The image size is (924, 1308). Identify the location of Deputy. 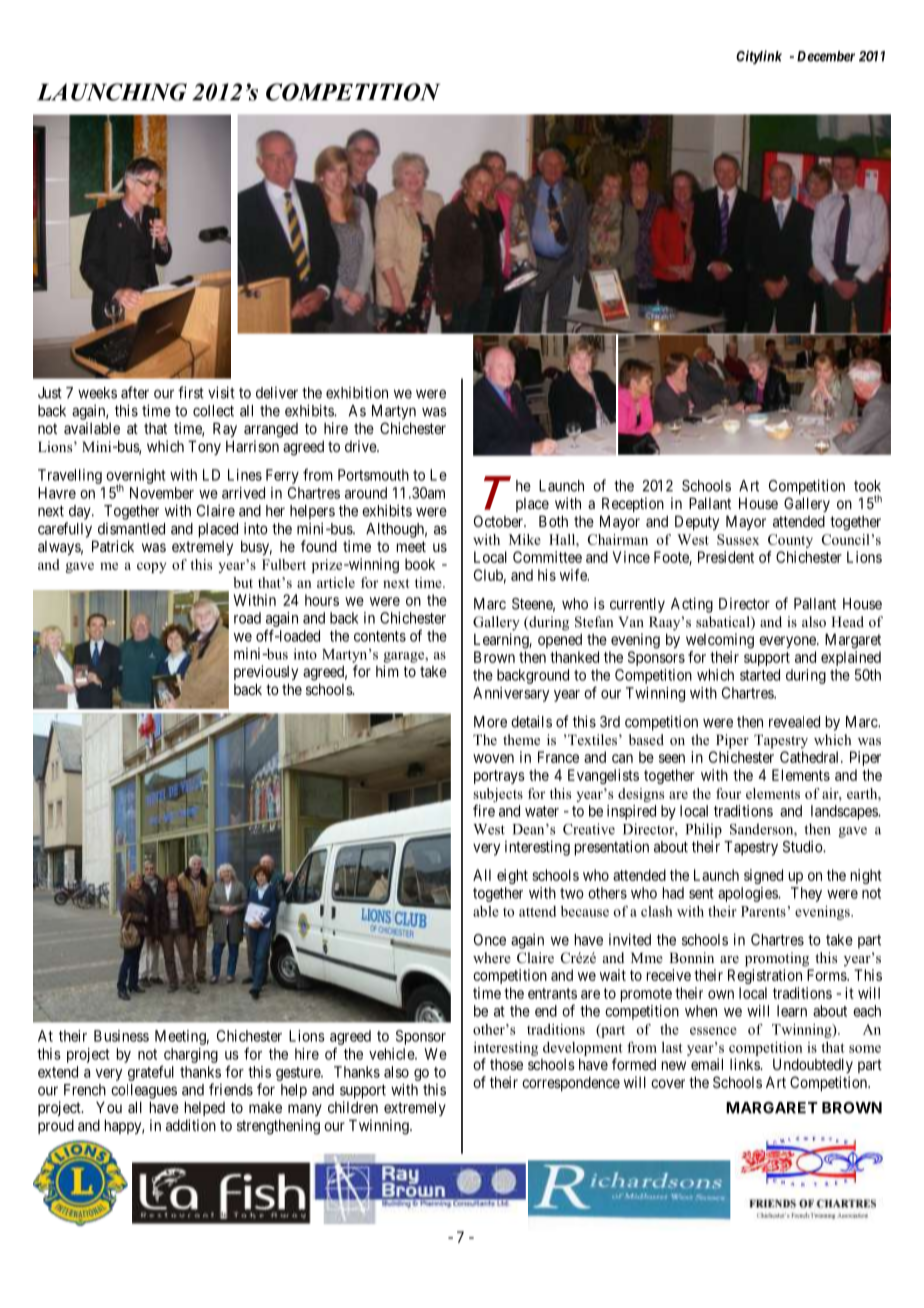
(697, 522).
